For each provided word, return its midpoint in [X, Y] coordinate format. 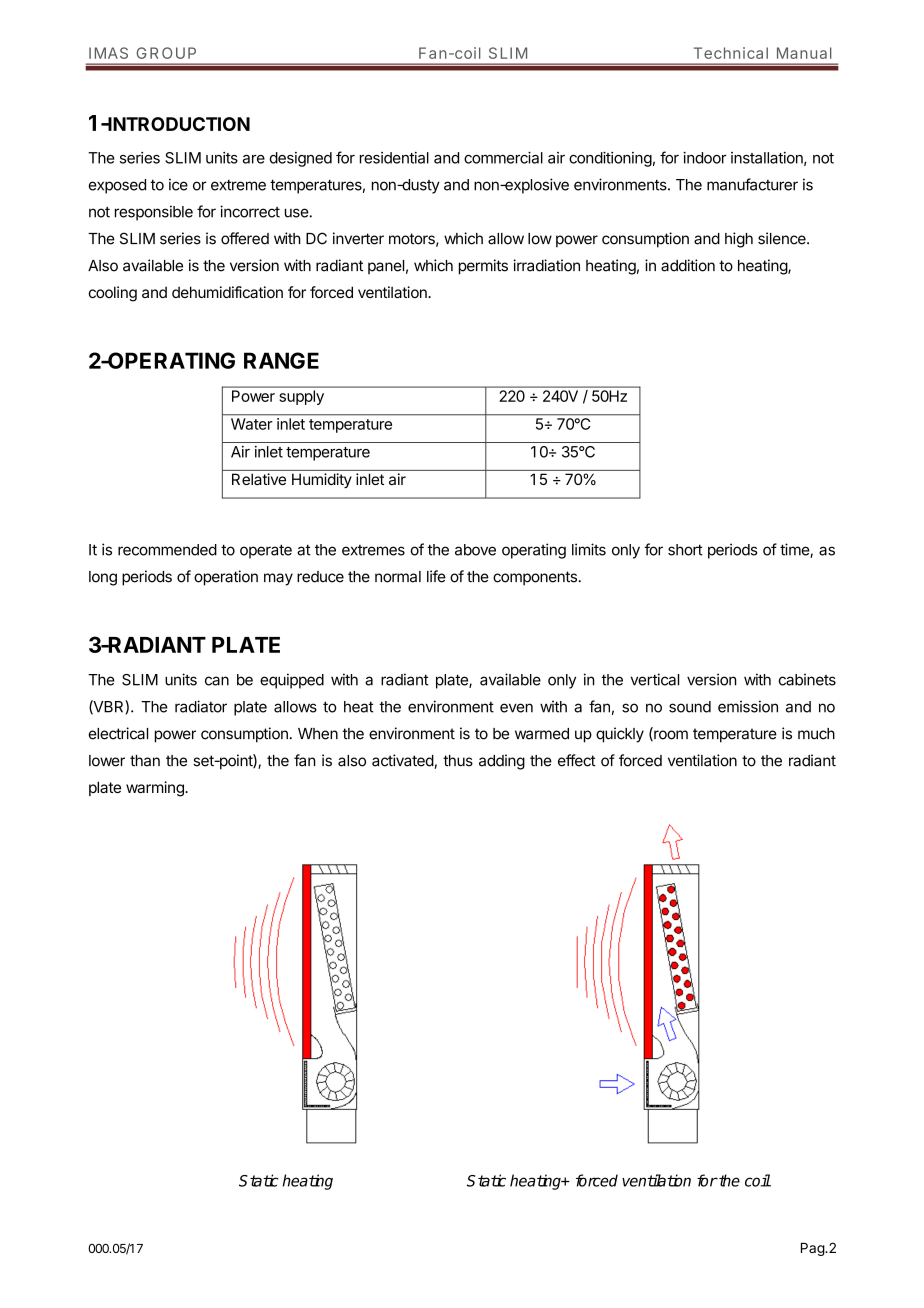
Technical [731, 53]
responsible [154, 213]
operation [226, 578]
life [436, 576]
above [475, 550]
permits [483, 267]
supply [302, 397]
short [685, 550]
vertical [654, 679]
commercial [503, 157]
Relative [259, 479]
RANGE [281, 360]
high [739, 240]
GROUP [166, 53]
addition [688, 265]
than [145, 761]
